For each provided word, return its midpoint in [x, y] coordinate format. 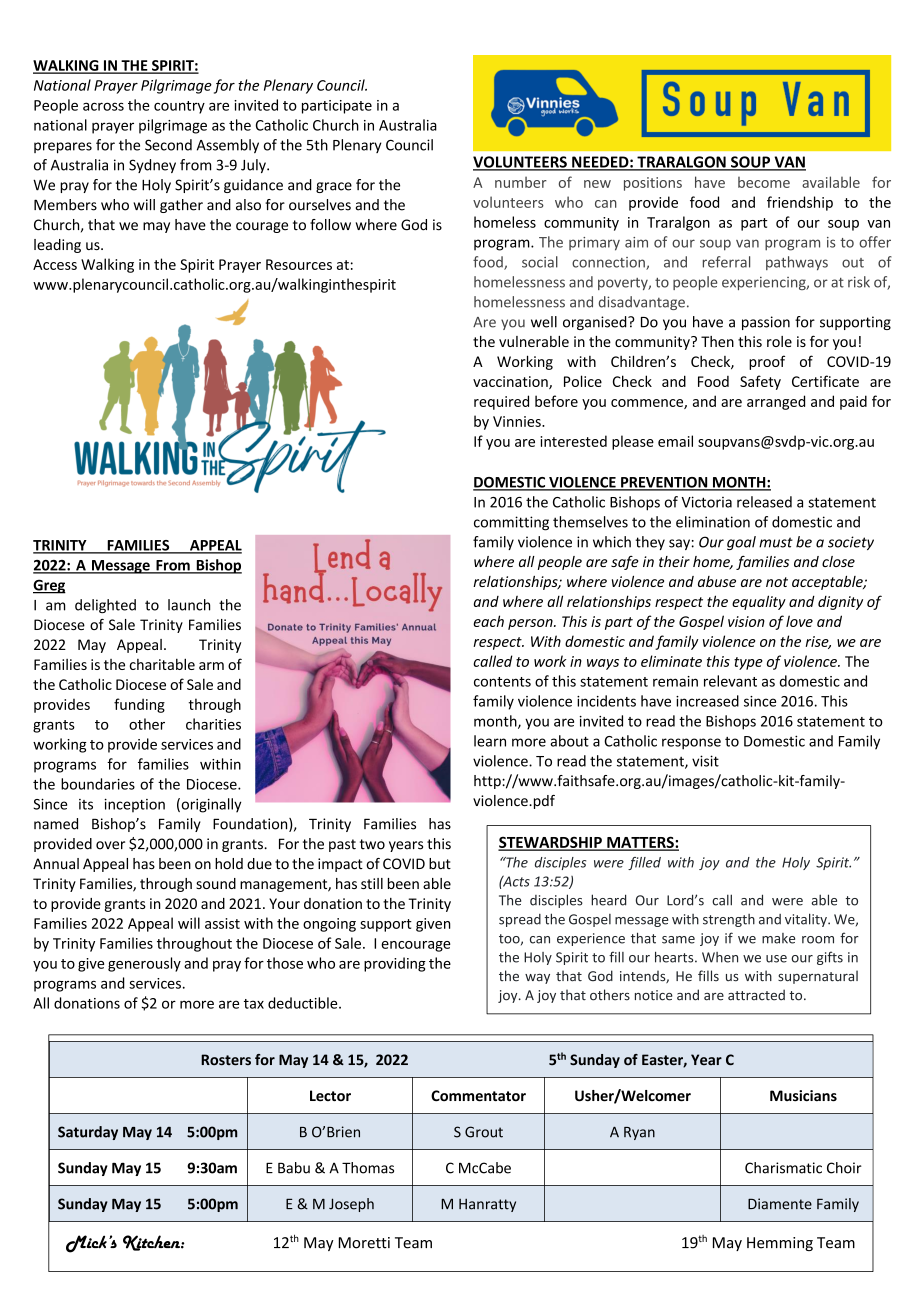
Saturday [88, 1133]
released [764, 502]
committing [511, 523]
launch [189, 605]
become [764, 182]
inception [134, 805]
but [440, 863]
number [521, 182]
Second [168, 145]
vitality [807, 920]
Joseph [351, 1205]
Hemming [780, 1244]
